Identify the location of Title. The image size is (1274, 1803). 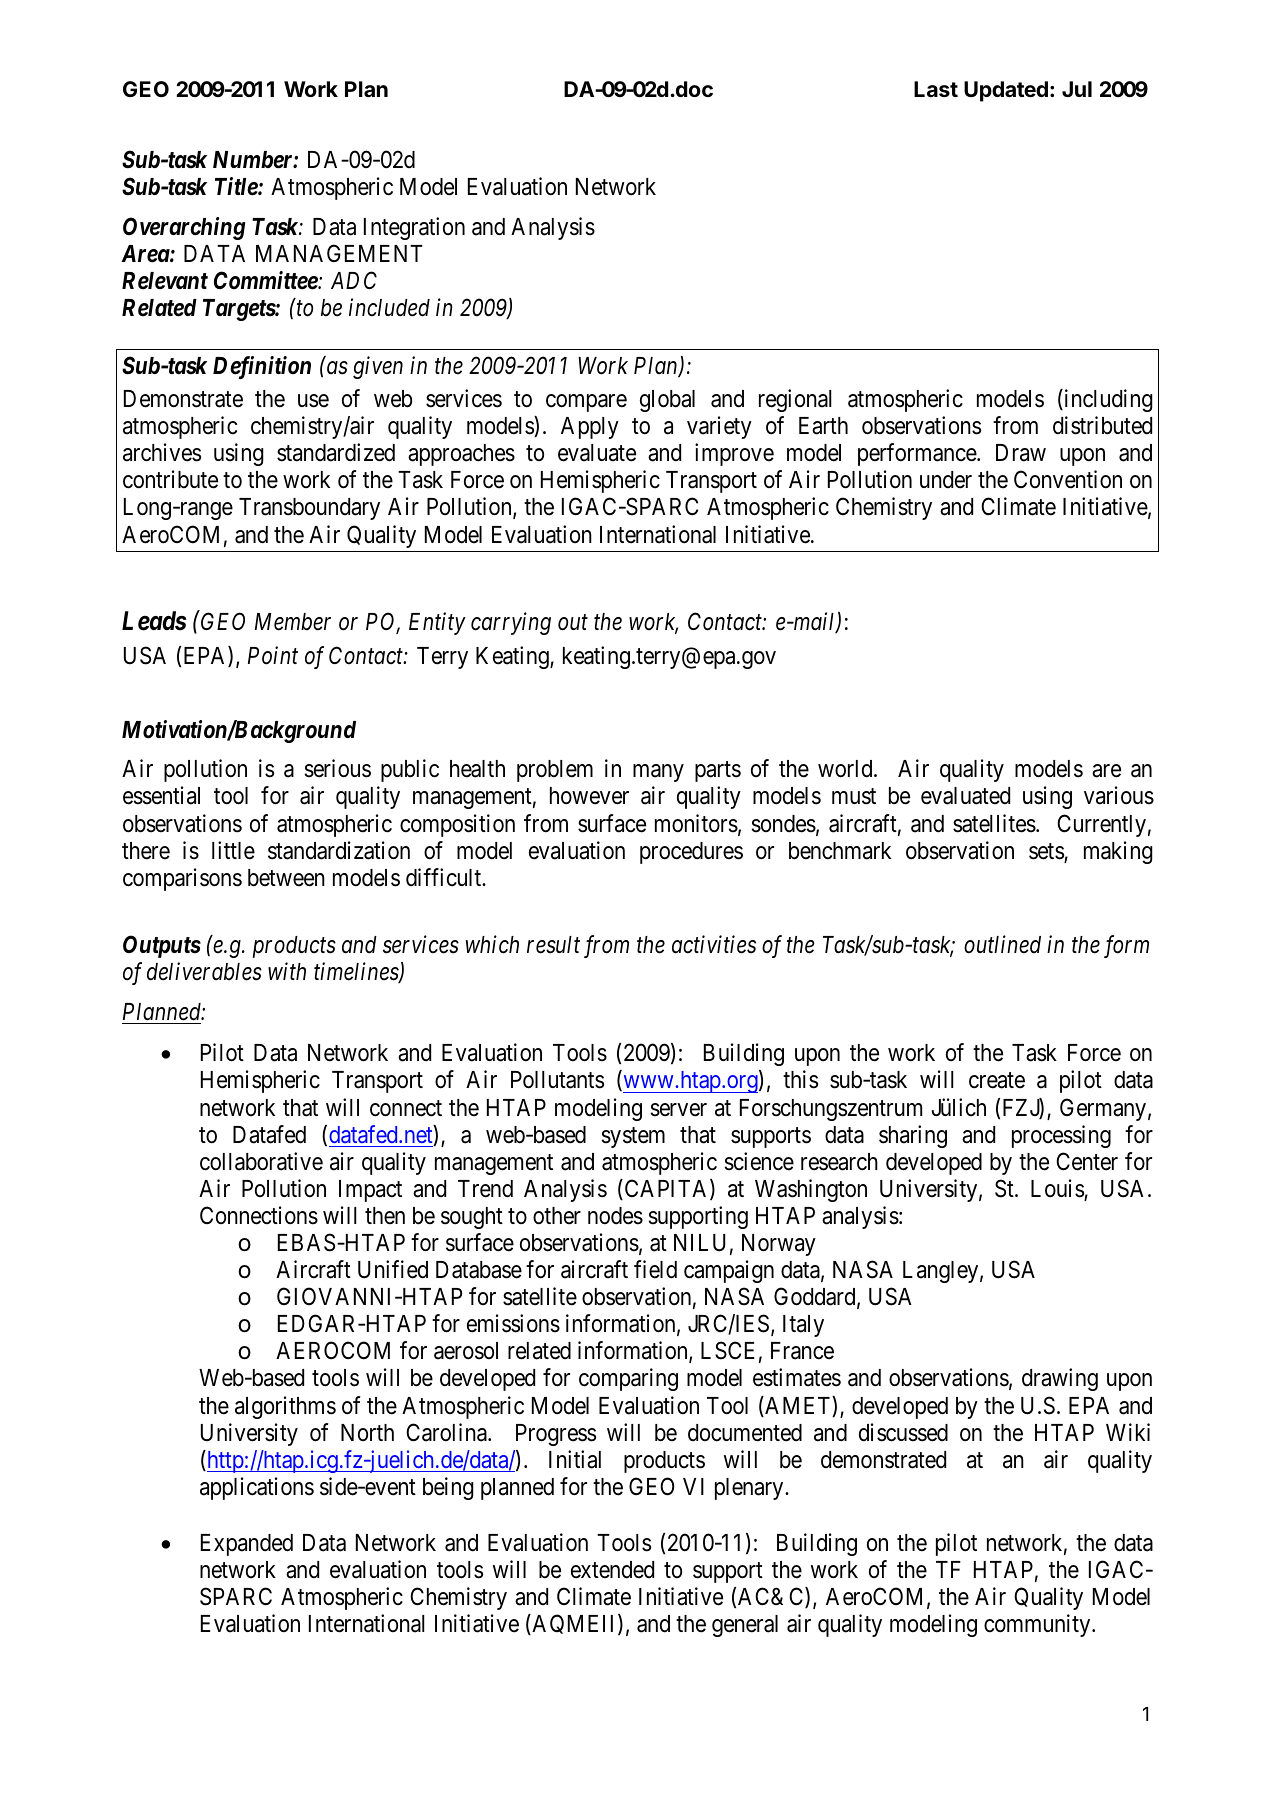
(237, 186).
